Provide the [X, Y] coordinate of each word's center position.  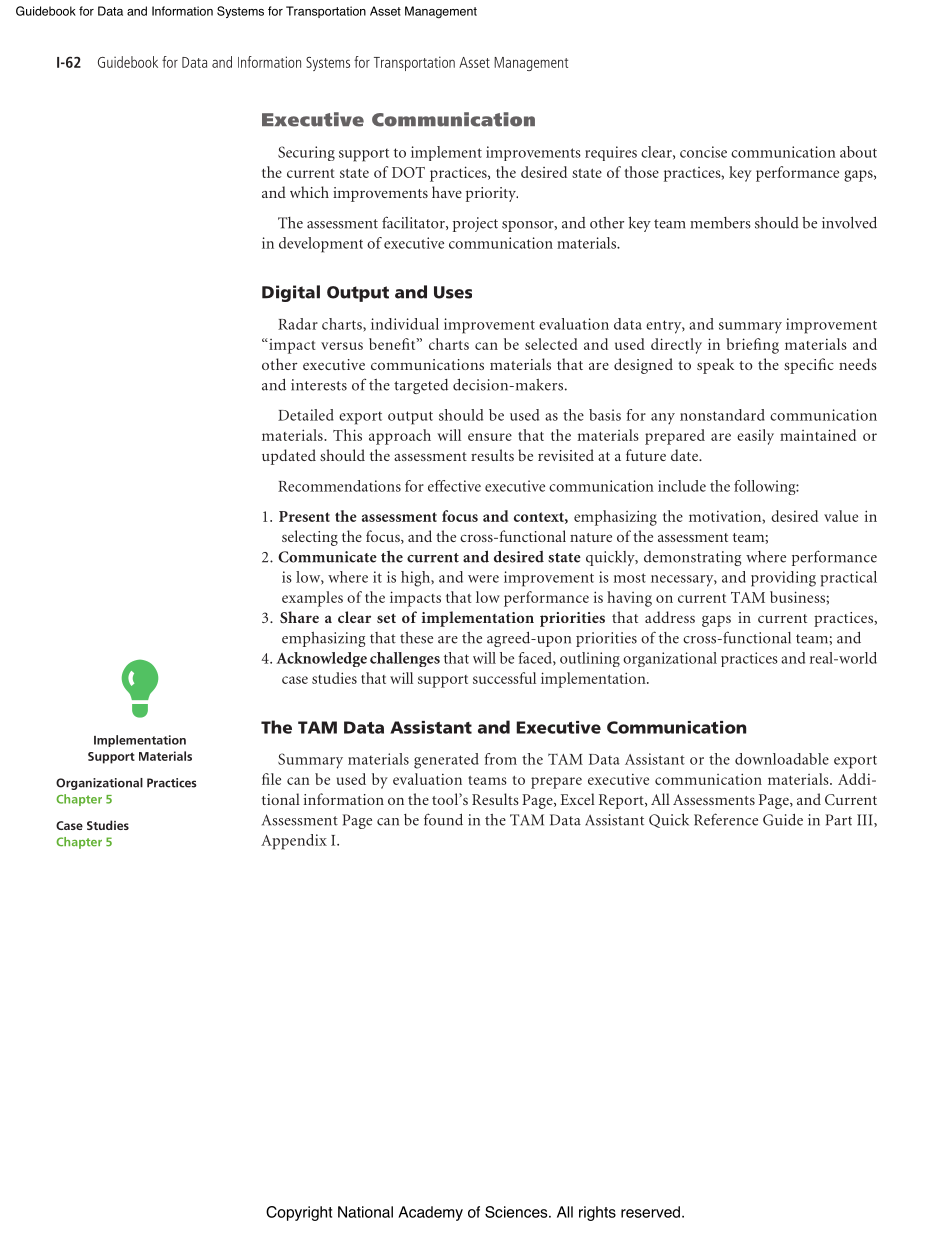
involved [849, 222]
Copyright [299, 1213]
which [309, 192]
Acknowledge [321, 659]
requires [611, 153]
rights [597, 1213]
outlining [590, 659]
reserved [650, 1212]
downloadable [782, 759]
